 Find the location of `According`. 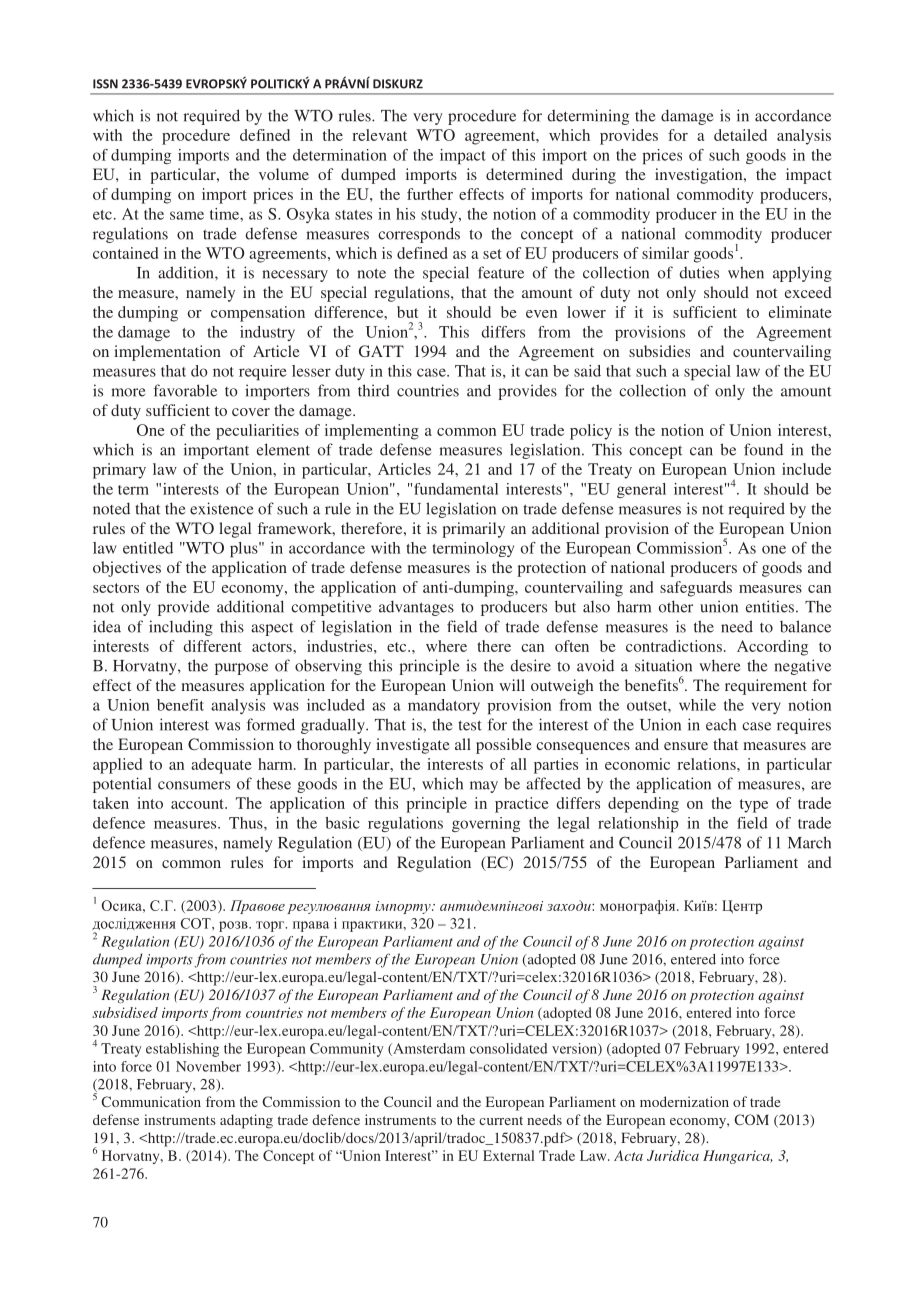

According is located at coordinates (772, 648).
